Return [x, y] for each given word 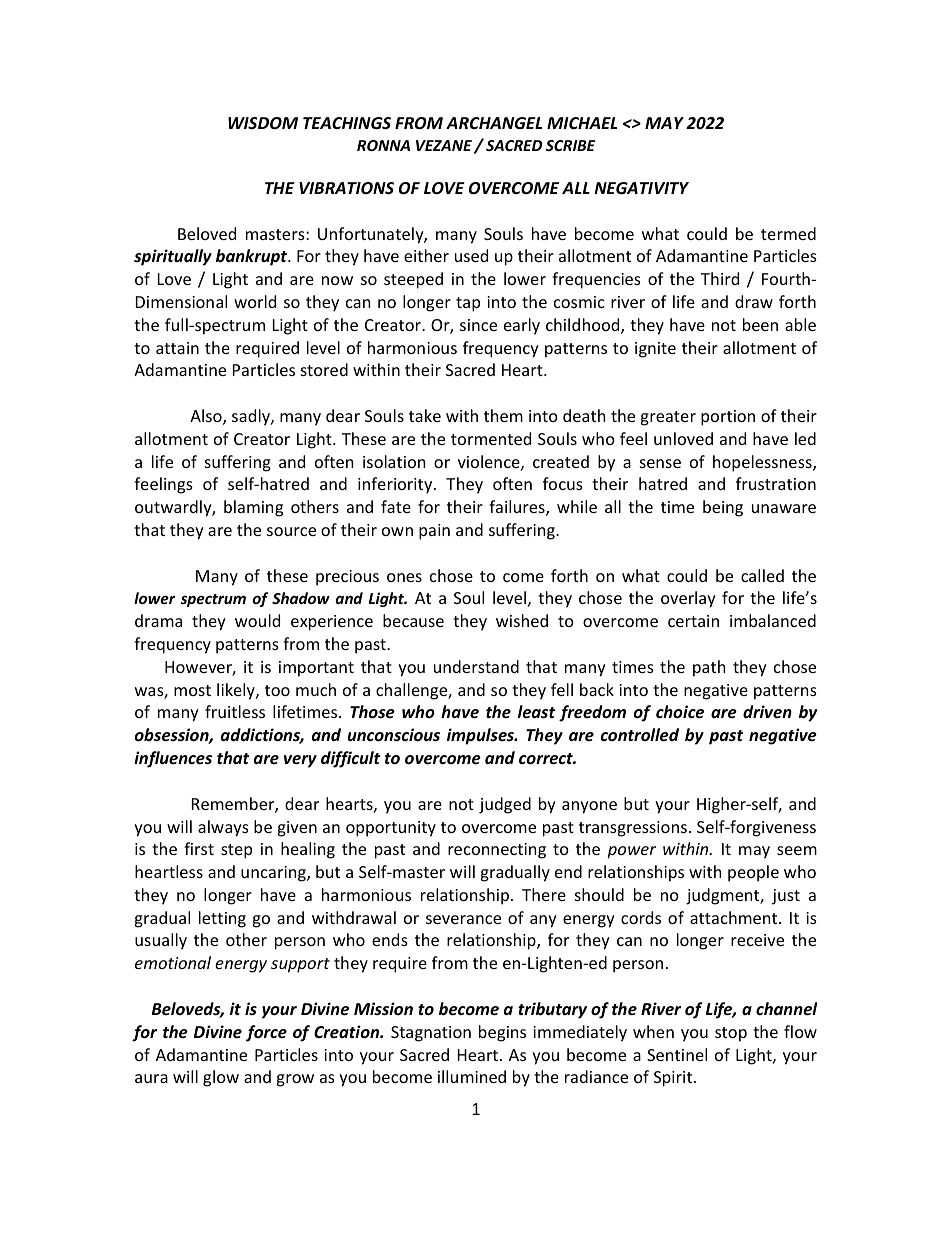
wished [522, 620]
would [257, 620]
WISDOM [263, 123]
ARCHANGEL [494, 123]
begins [502, 1033]
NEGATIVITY [642, 188]
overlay [688, 599]
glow [221, 1078]
